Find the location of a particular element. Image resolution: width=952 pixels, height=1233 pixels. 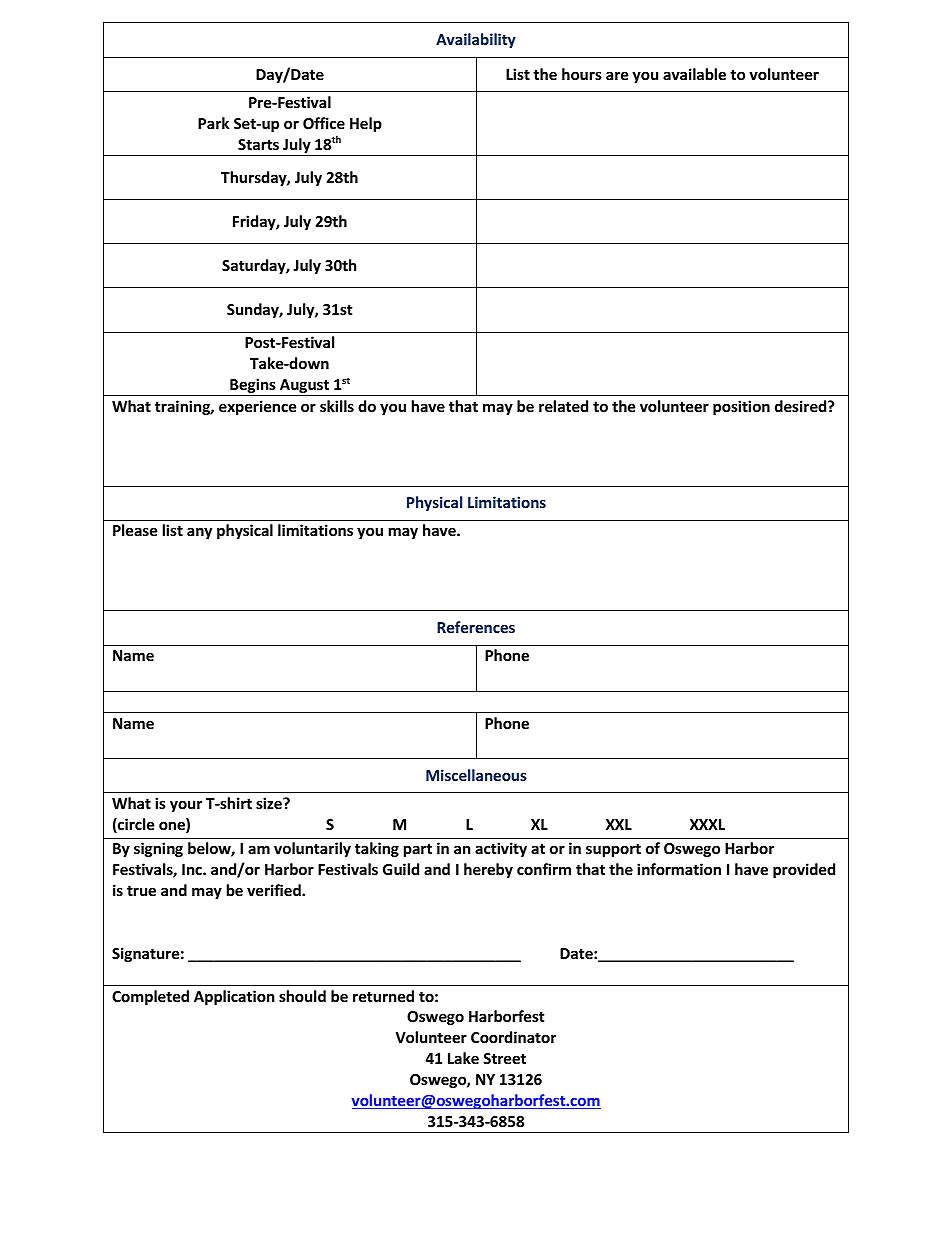

available is located at coordinates (694, 74).
